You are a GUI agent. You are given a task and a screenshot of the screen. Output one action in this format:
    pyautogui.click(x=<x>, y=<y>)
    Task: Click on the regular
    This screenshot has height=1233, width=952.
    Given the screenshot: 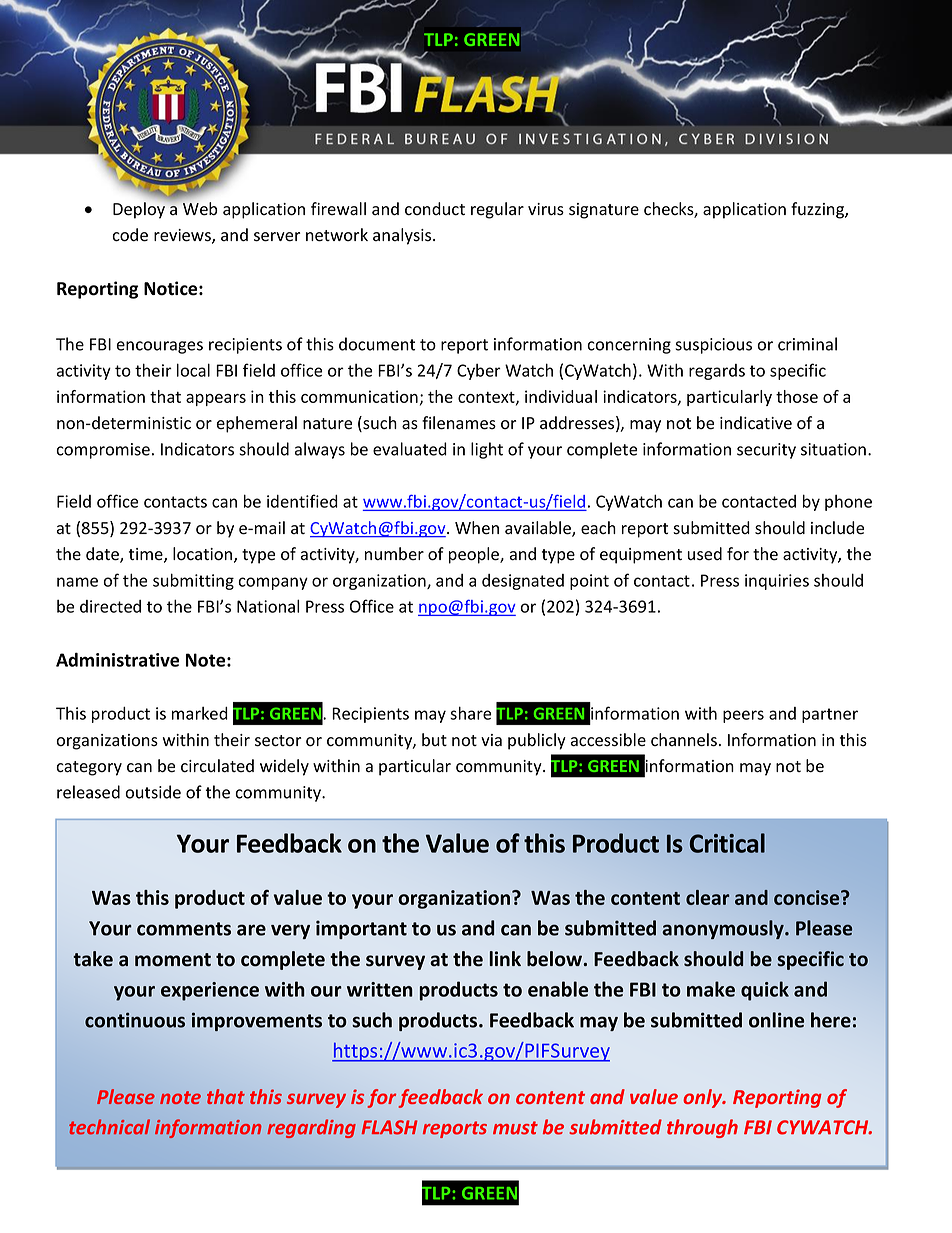 What is the action you would take?
    pyautogui.click(x=497, y=210)
